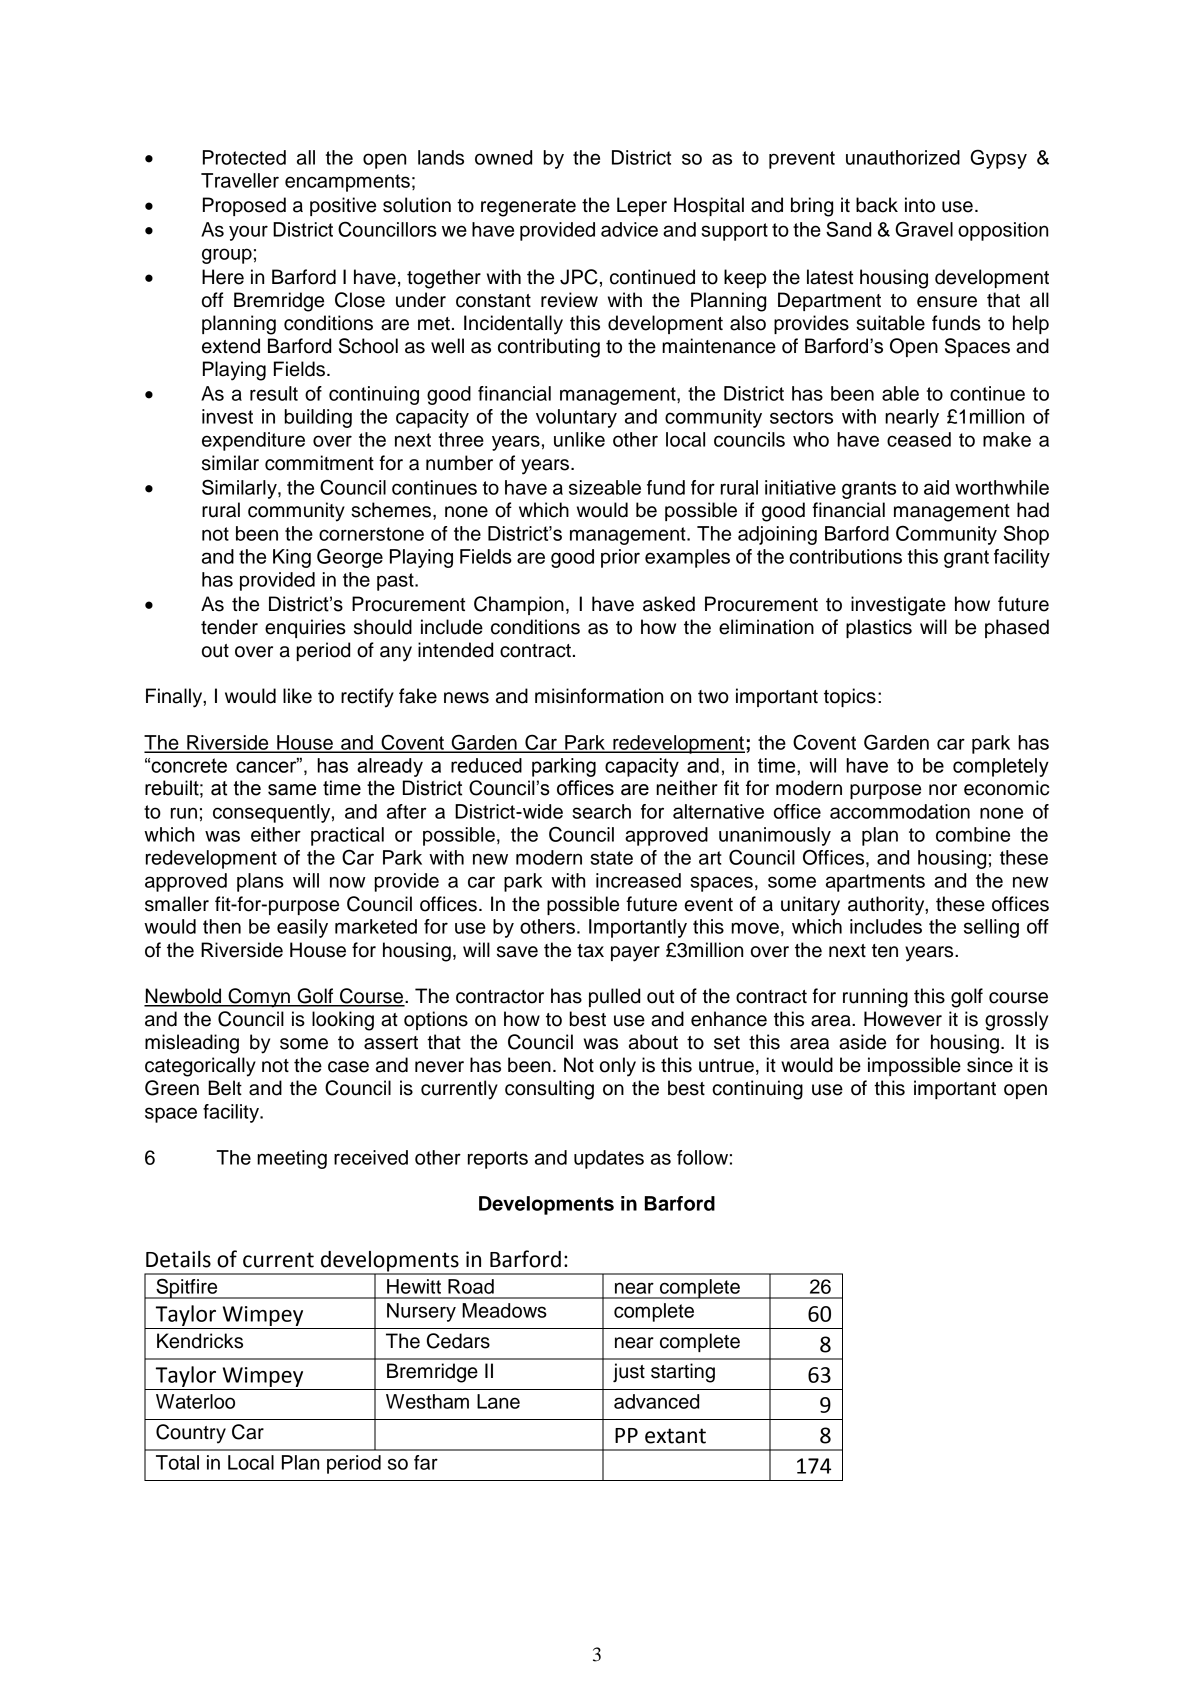 The width and height of the image is (1194, 1688). Describe the element at coordinates (244, 206) in the image. I see `Proposed` at that location.
